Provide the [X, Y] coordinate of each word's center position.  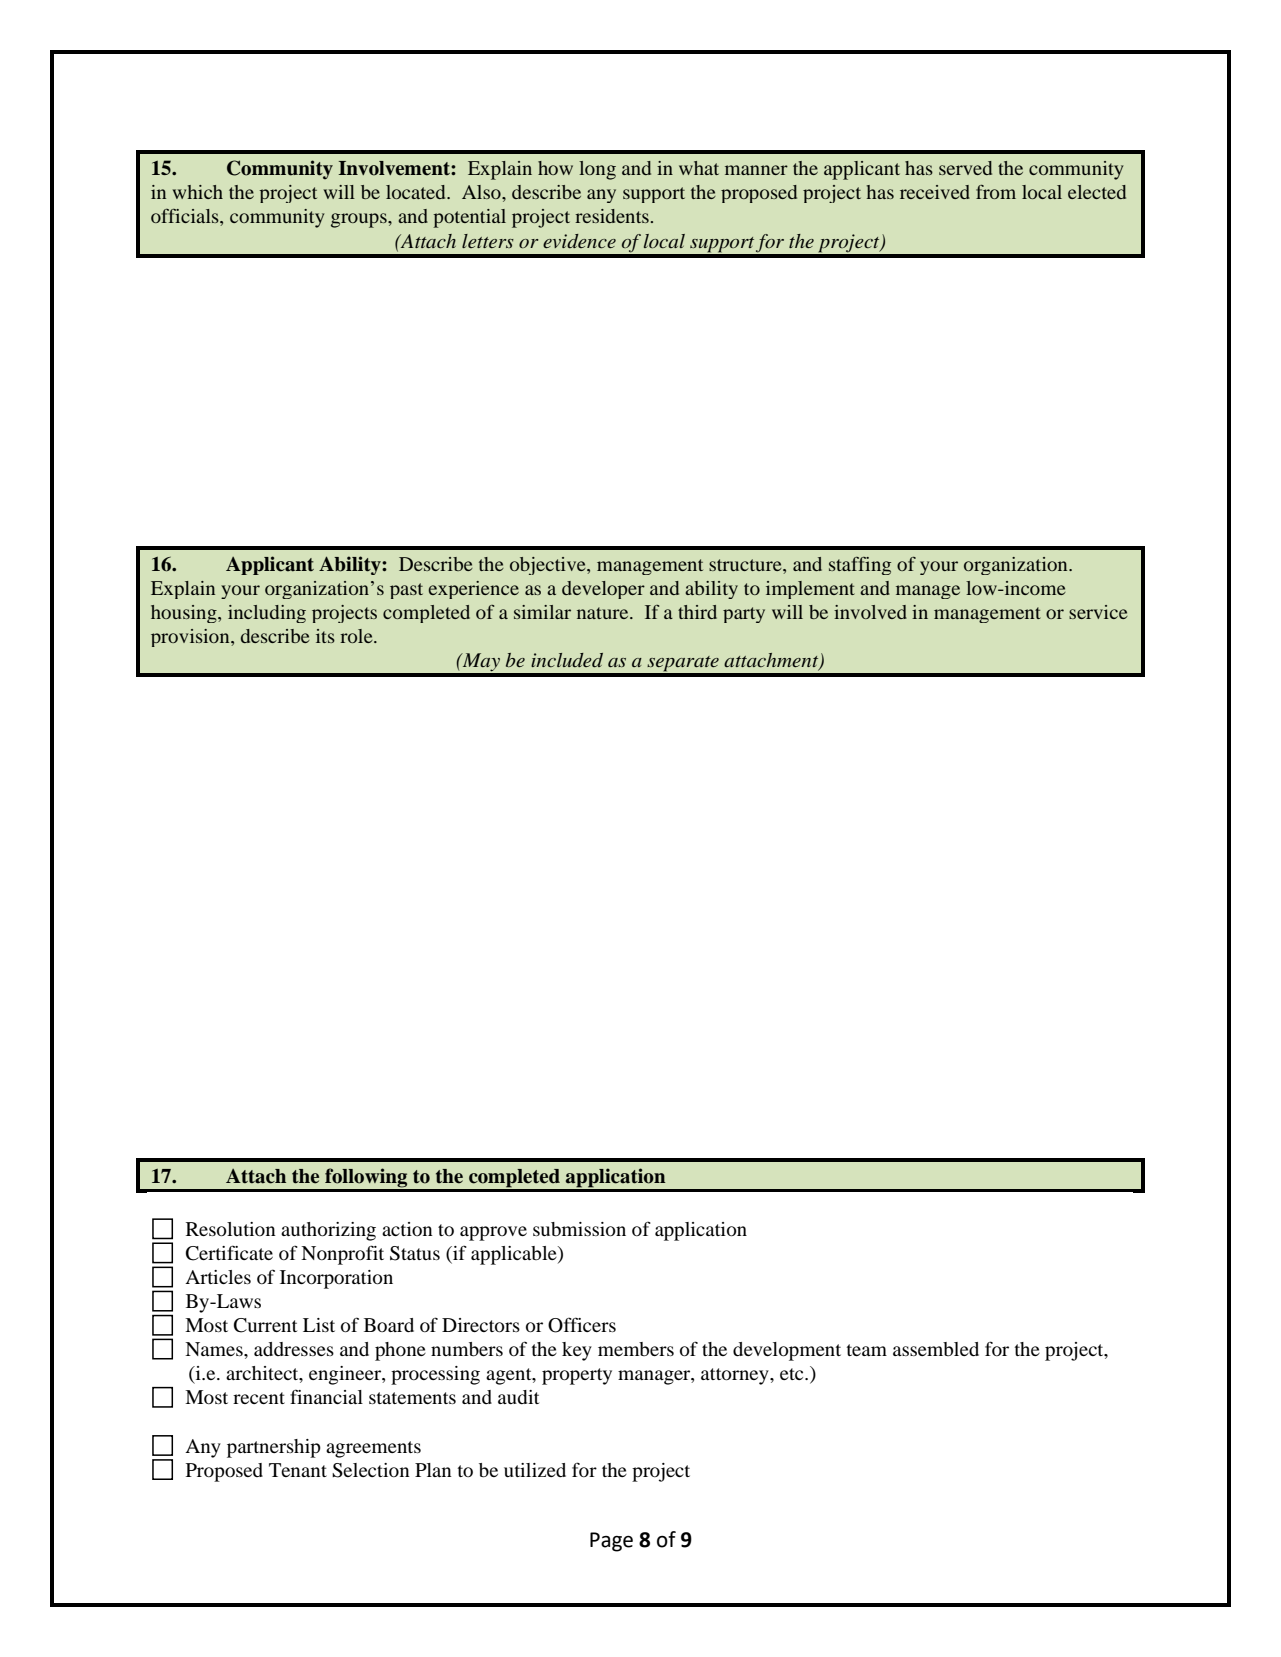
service [1098, 612]
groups [360, 220]
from [996, 192]
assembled [936, 1349]
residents [612, 216]
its [325, 636]
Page [611, 1542]
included [567, 660]
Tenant [298, 1470]
